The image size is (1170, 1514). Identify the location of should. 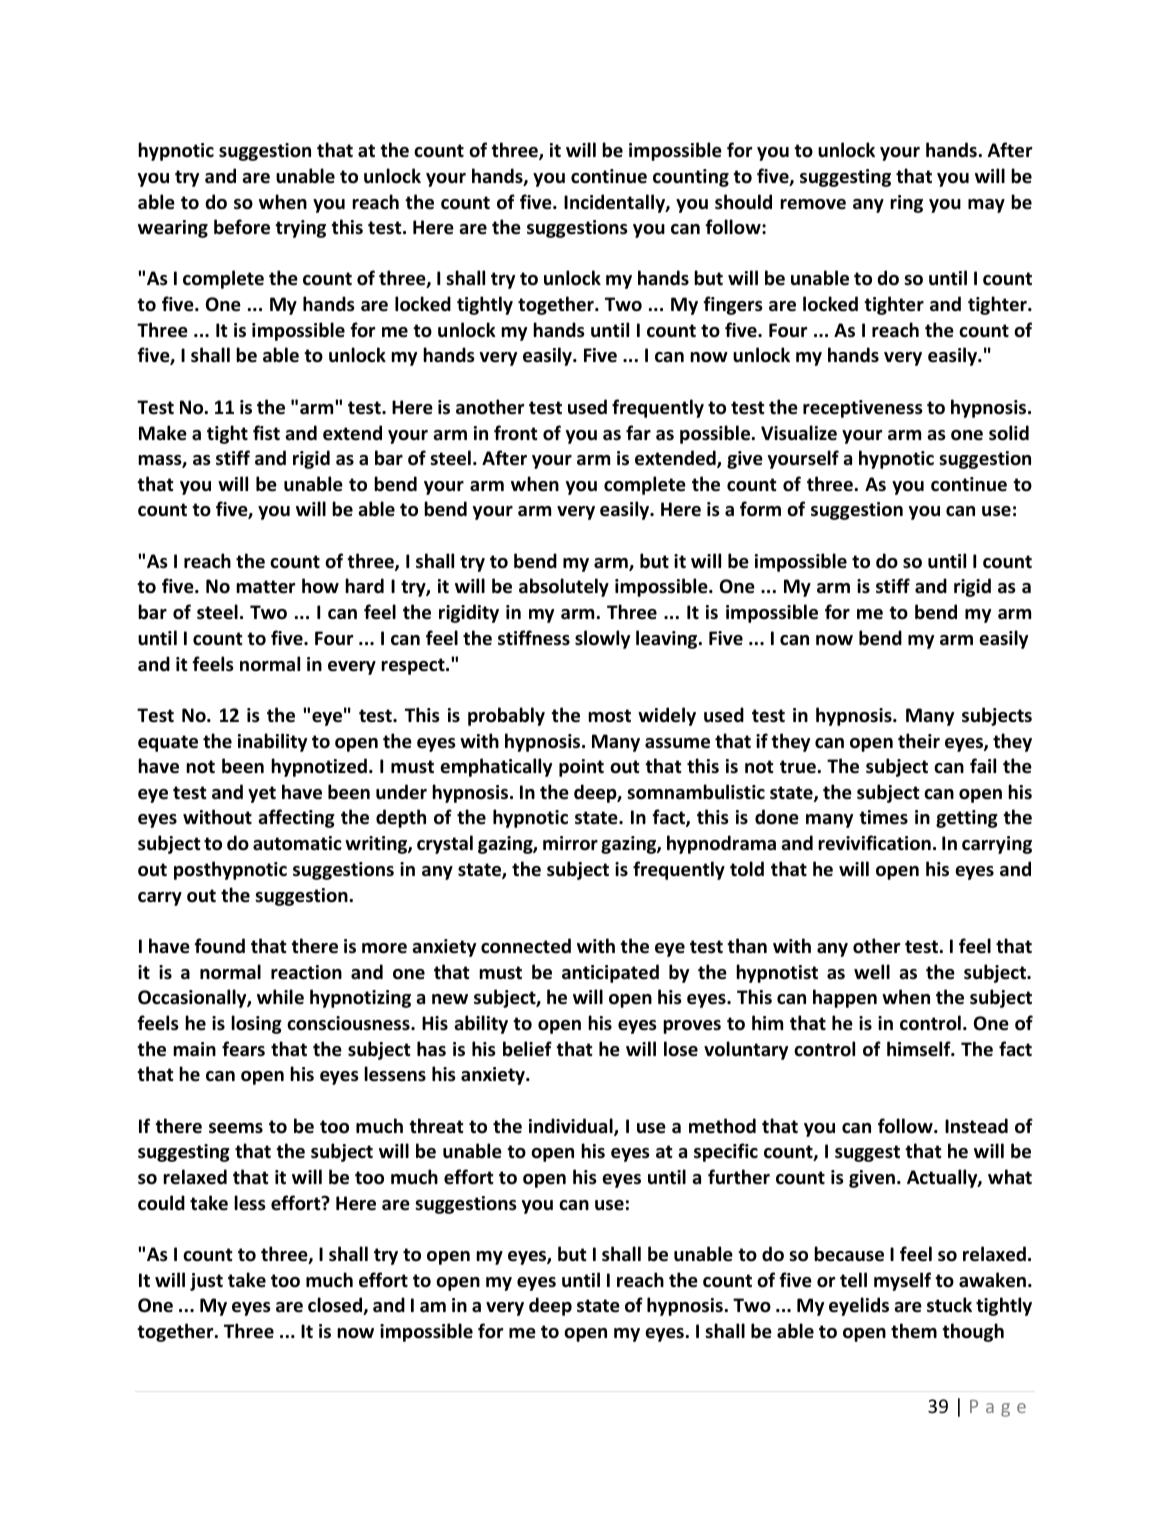
(743, 202).
